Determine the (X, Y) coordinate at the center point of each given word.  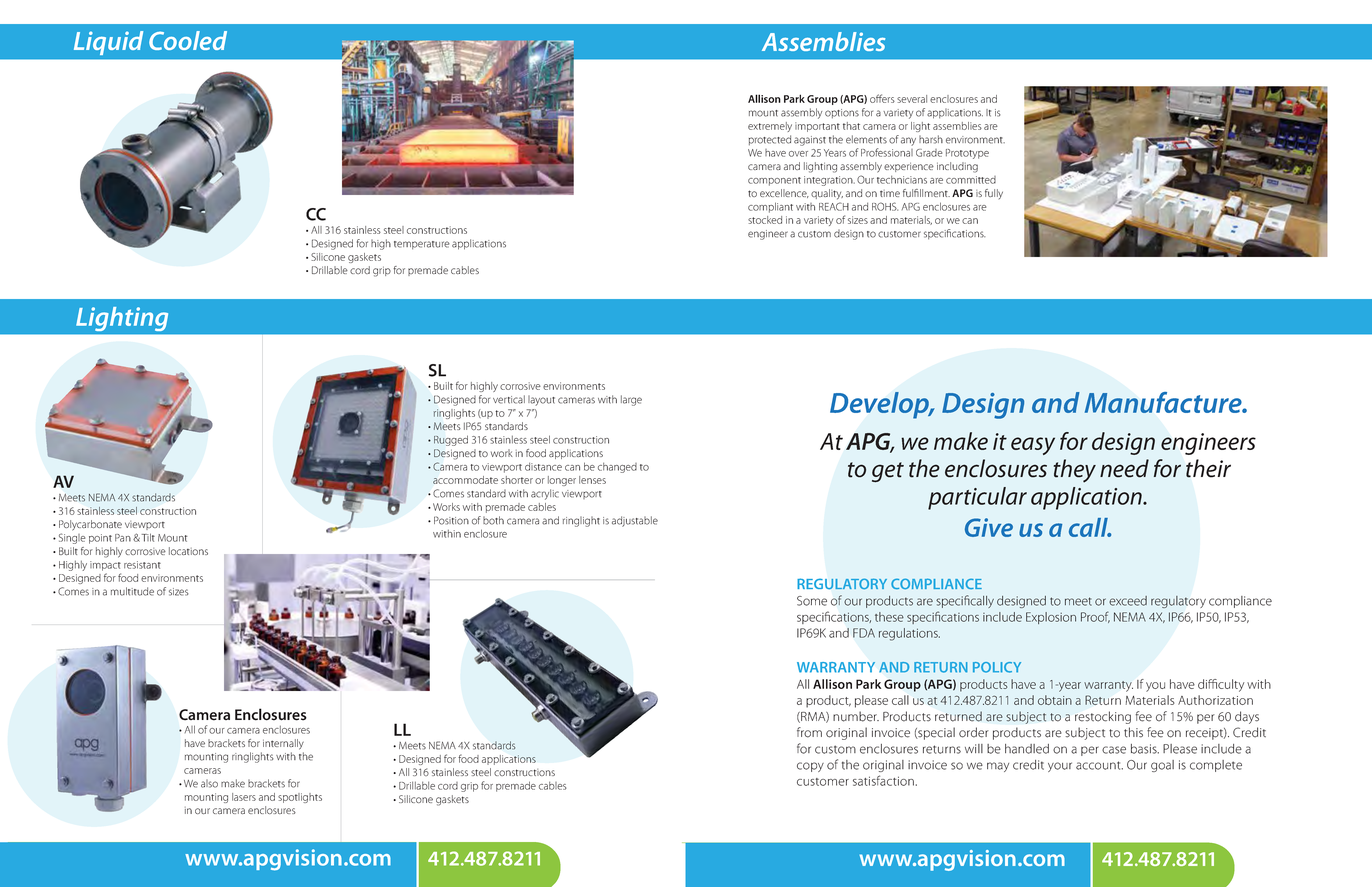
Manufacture (1164, 402)
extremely (770, 127)
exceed (1128, 601)
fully (994, 194)
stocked (765, 220)
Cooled (188, 40)
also (209, 783)
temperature (422, 245)
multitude (132, 591)
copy (810, 767)
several (912, 99)
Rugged (451, 440)
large (631, 400)
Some (812, 601)
